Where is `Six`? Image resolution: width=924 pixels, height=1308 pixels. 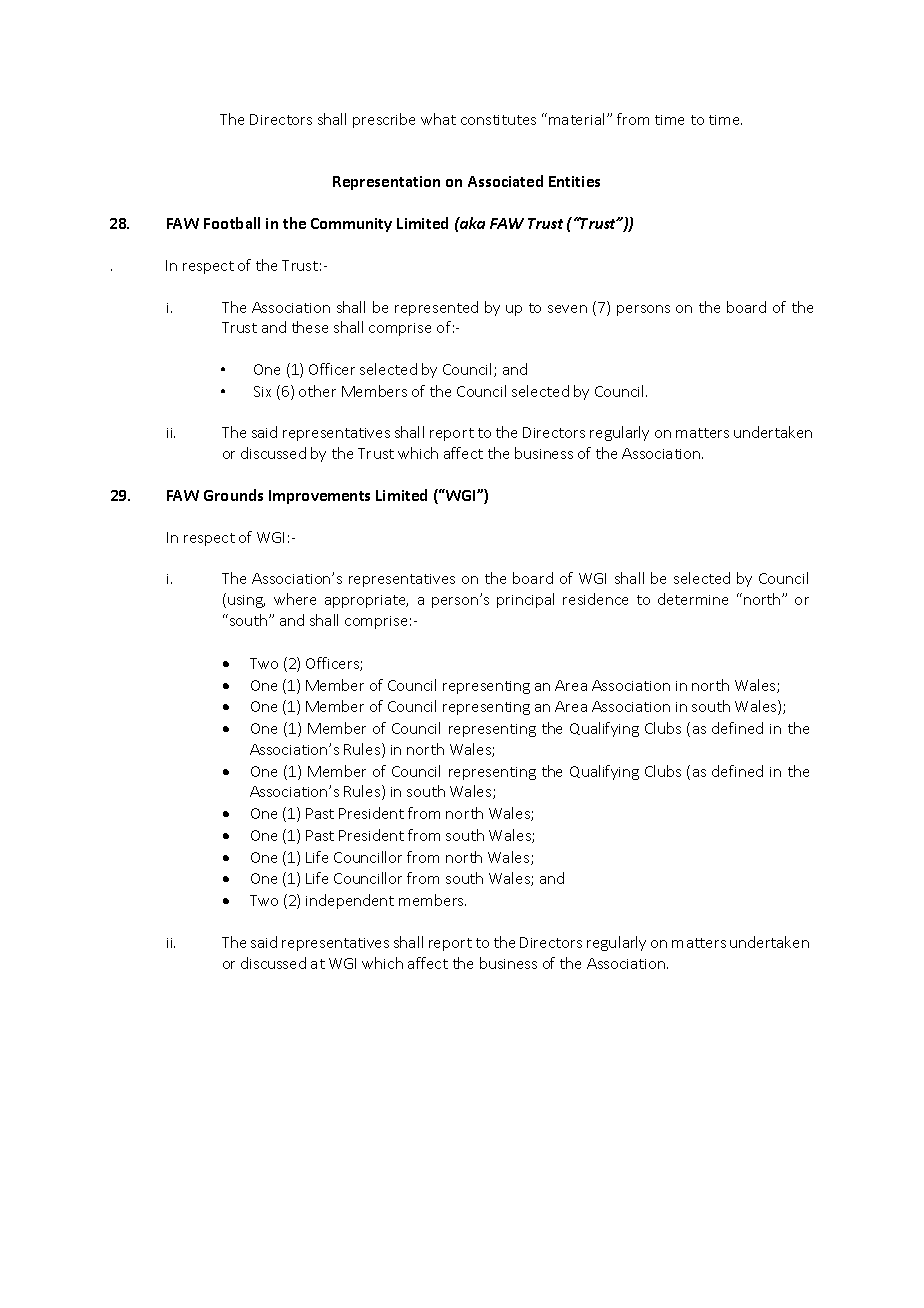 Six is located at coordinates (262, 391).
